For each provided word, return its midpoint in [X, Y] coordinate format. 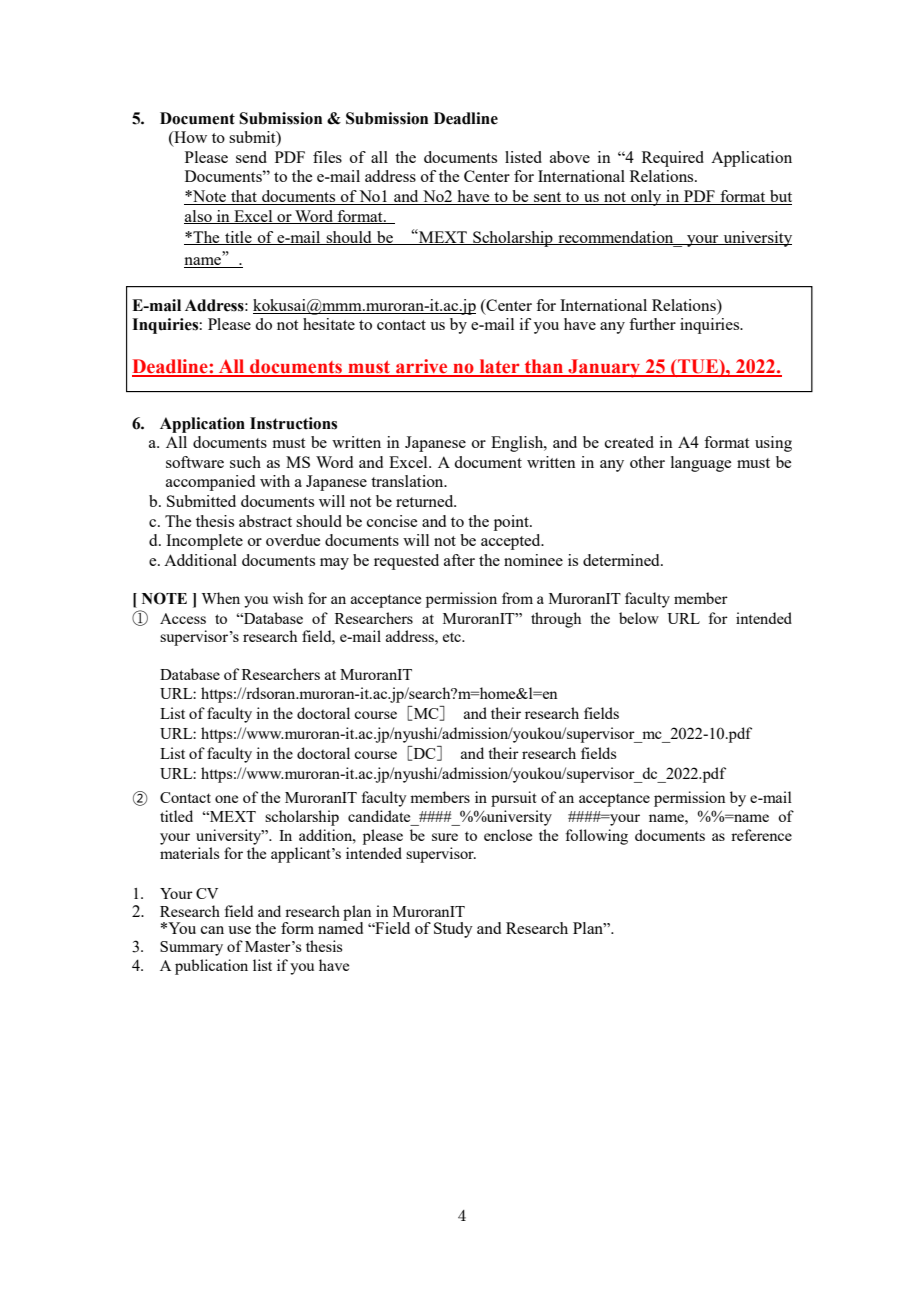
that [244, 197]
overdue [293, 540]
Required [673, 159]
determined [622, 560]
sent [548, 198]
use [239, 930]
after [459, 560]
